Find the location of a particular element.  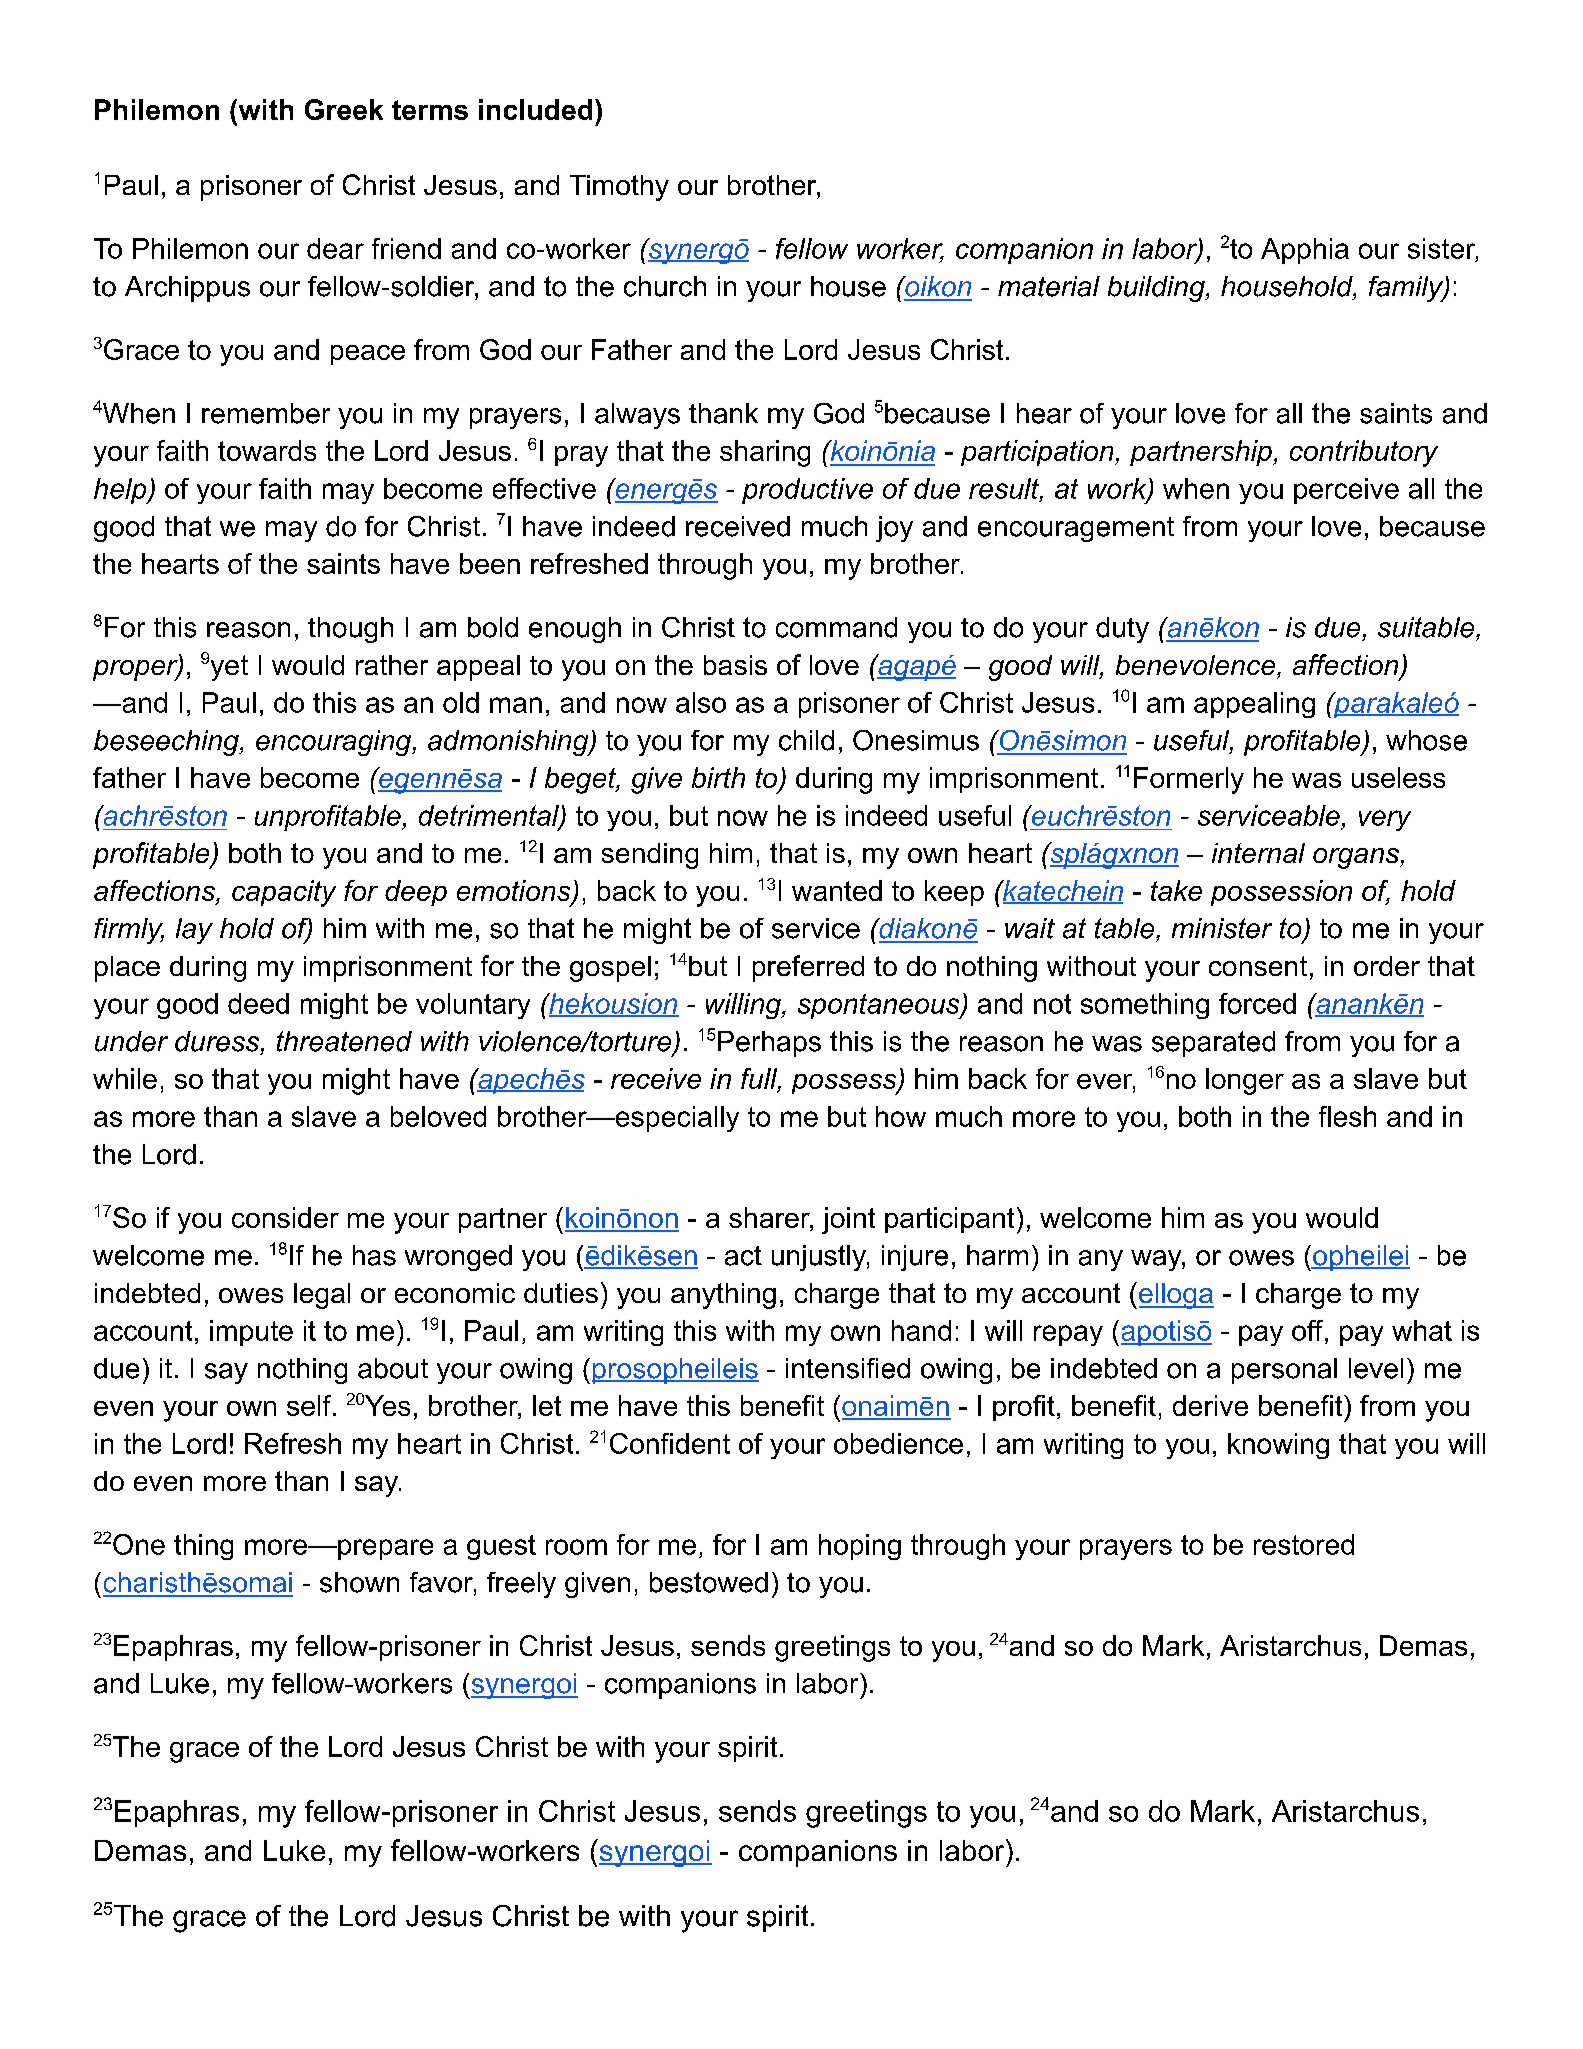

benevolence is located at coordinates (1195, 665).
